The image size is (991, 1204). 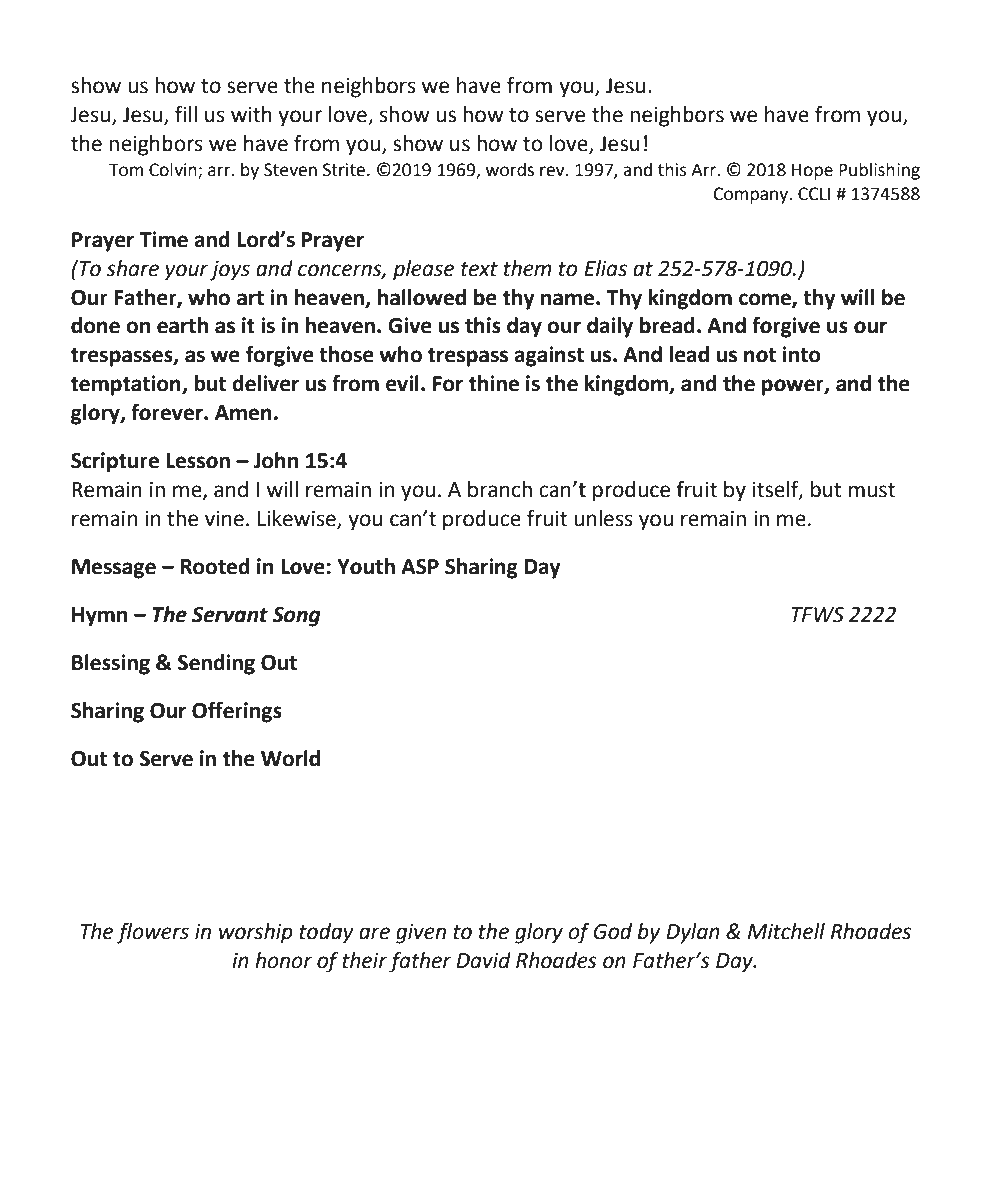 I want to click on flowers, so click(x=153, y=933).
